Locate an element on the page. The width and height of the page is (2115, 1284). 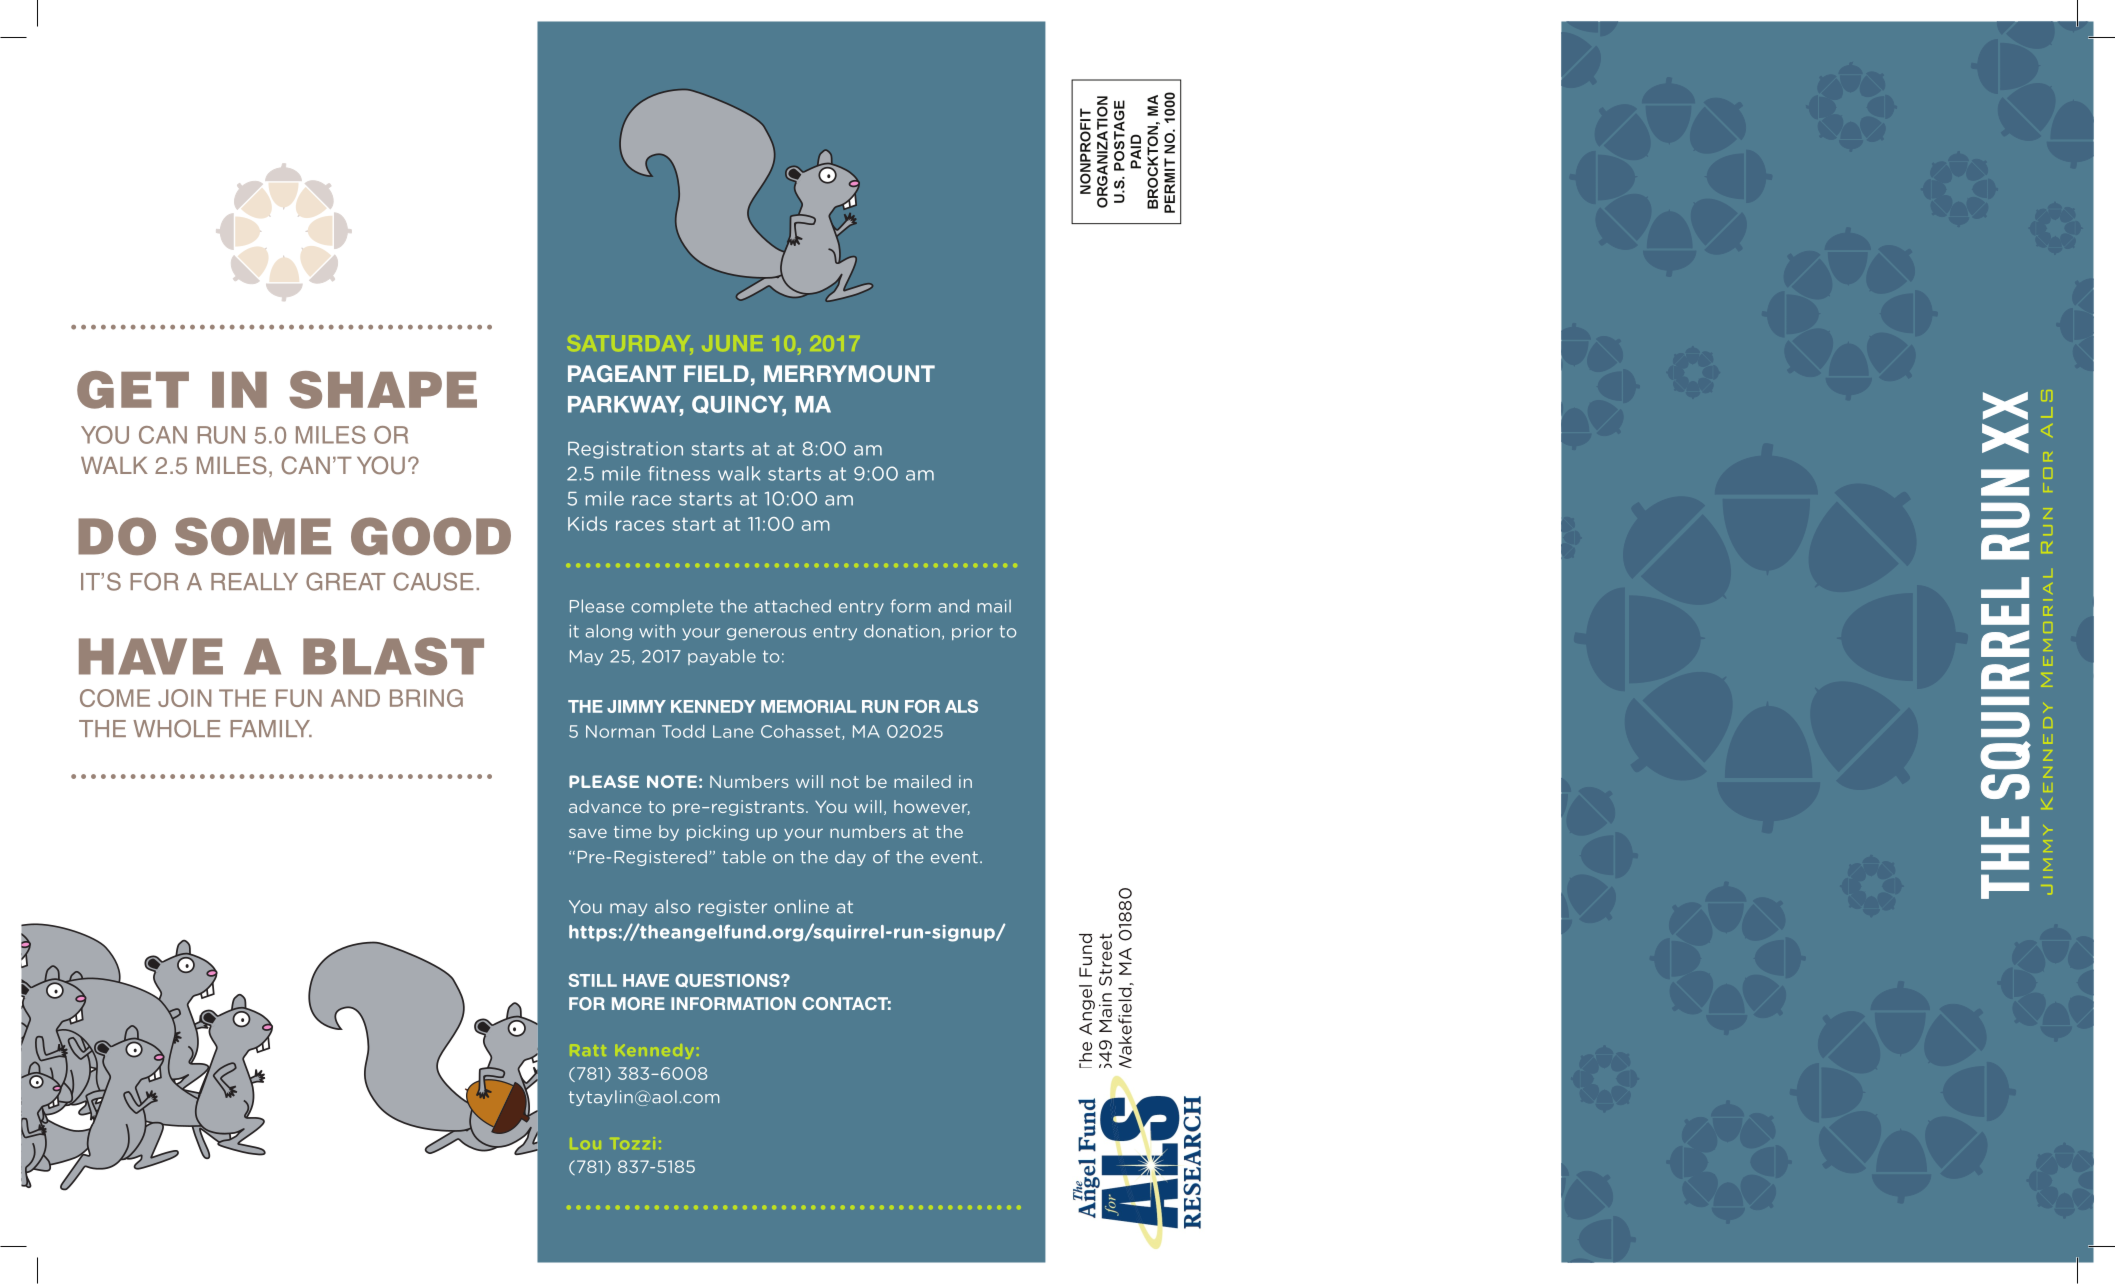
attached is located at coordinates (792, 606).
